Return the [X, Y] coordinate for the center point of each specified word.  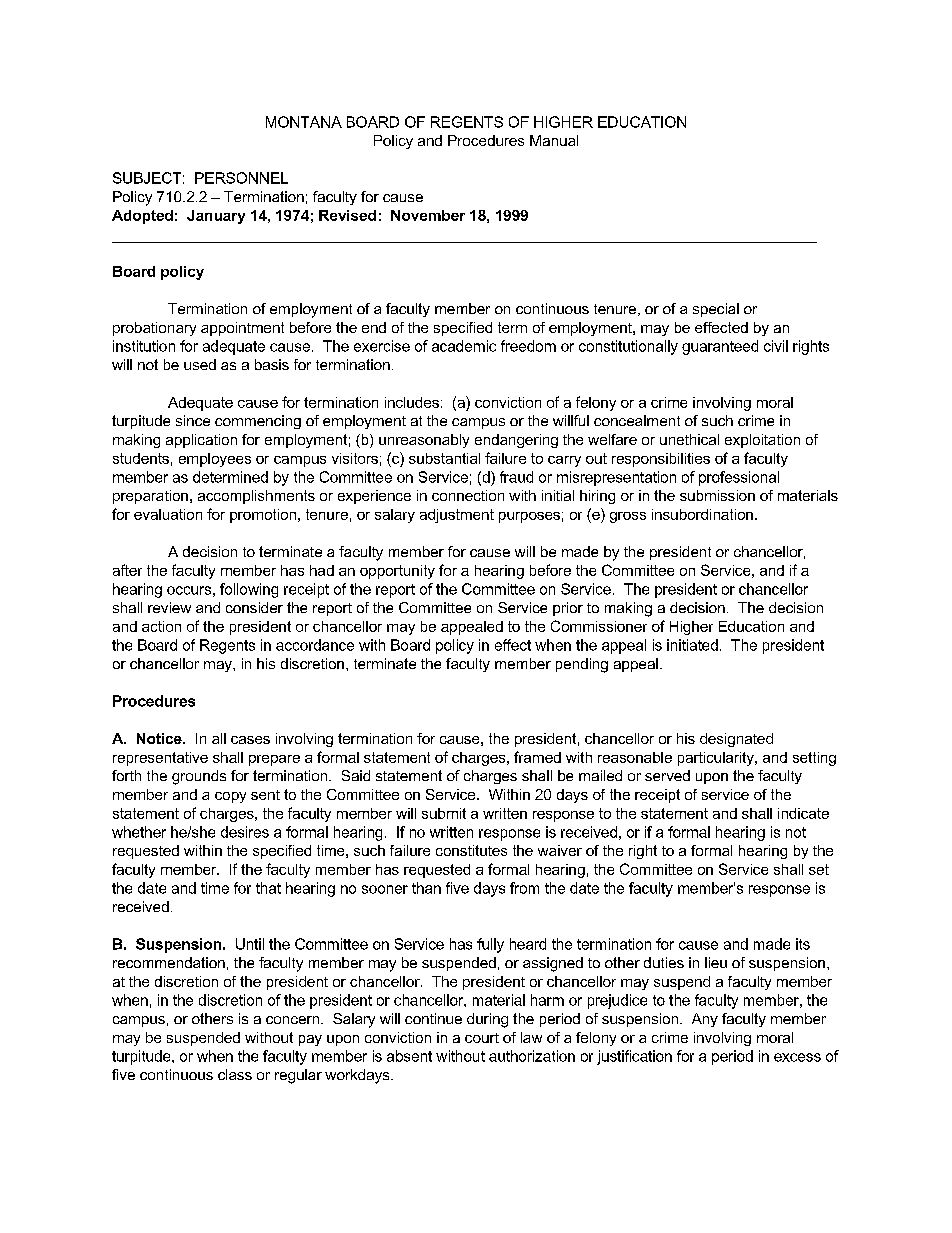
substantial [444, 458]
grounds [199, 777]
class [235, 1074]
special [716, 310]
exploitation [762, 441]
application [201, 441]
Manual [554, 140]
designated [736, 740]
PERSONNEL [241, 178]
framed [537, 757]
